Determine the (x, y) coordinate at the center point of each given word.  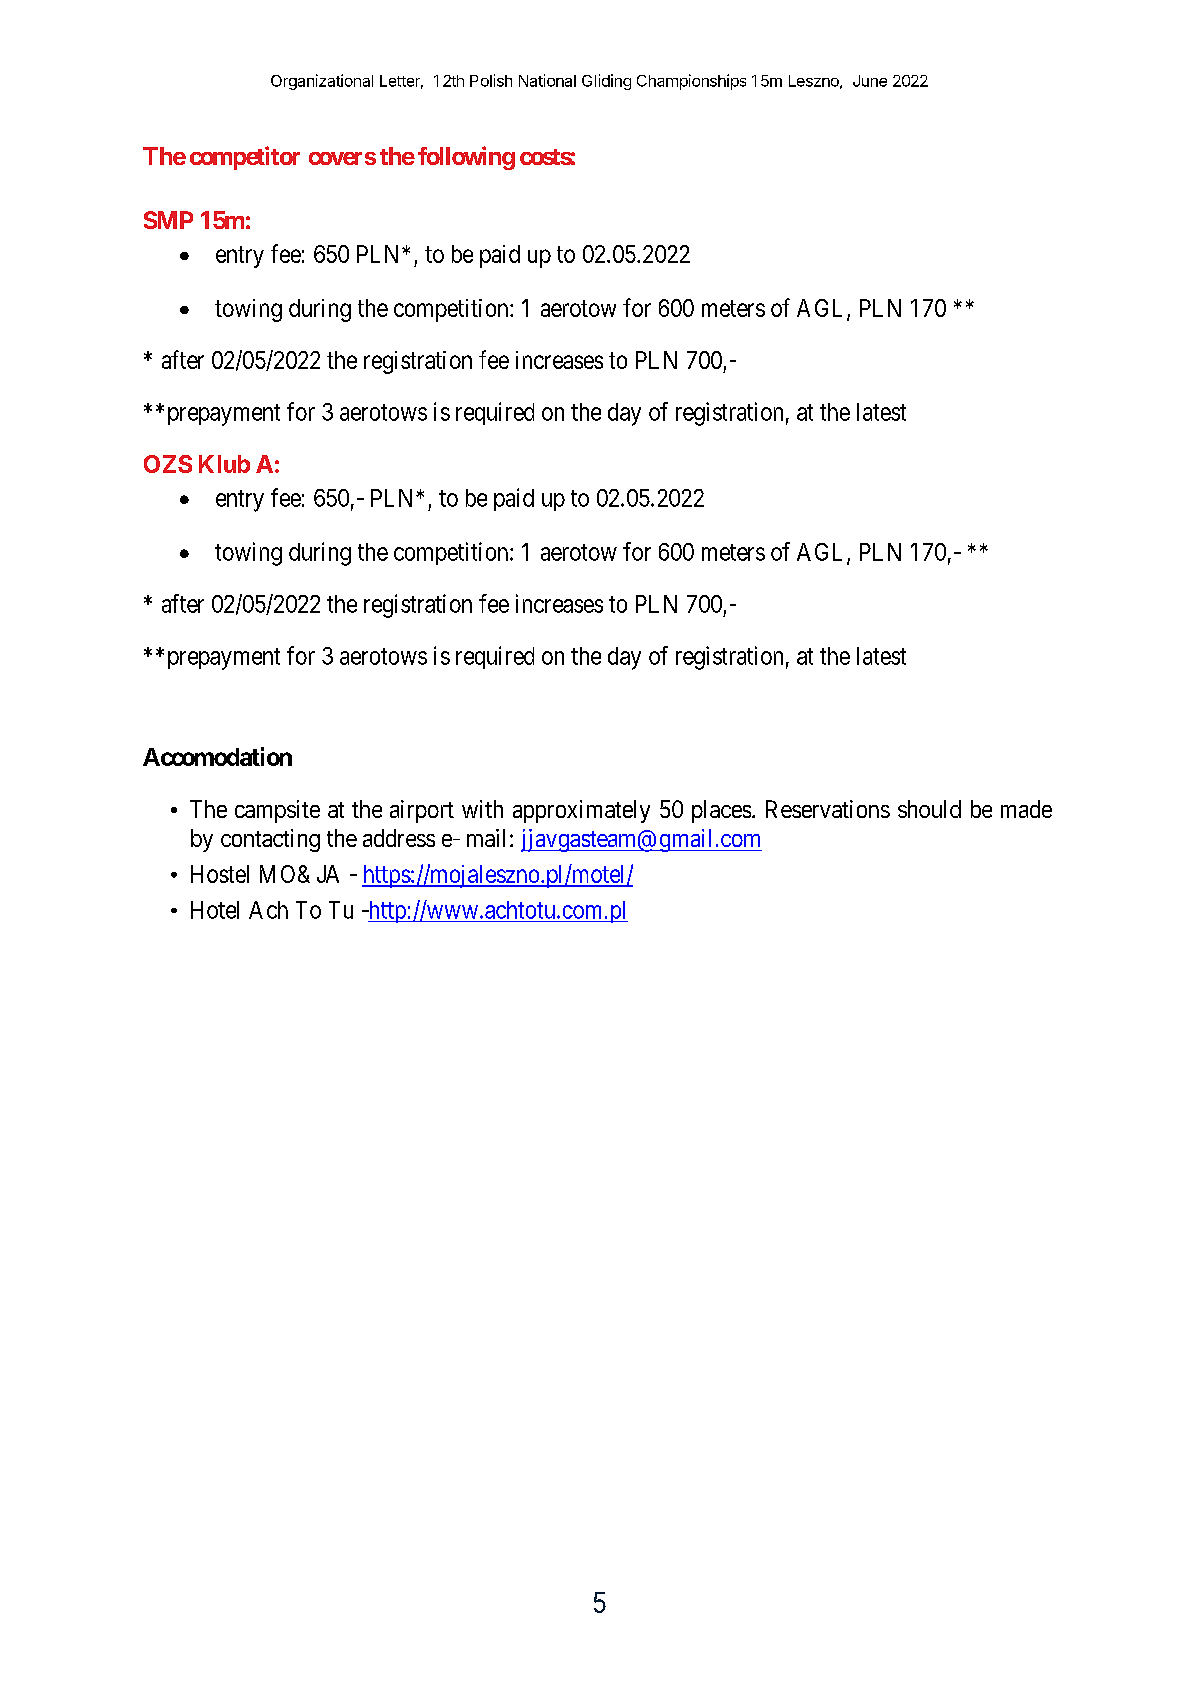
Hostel (220, 874)
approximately (581, 811)
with (482, 809)
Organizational (322, 82)
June (870, 81)
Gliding (606, 82)
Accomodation (217, 756)
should (929, 809)
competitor (245, 158)
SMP (168, 220)
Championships (691, 82)
